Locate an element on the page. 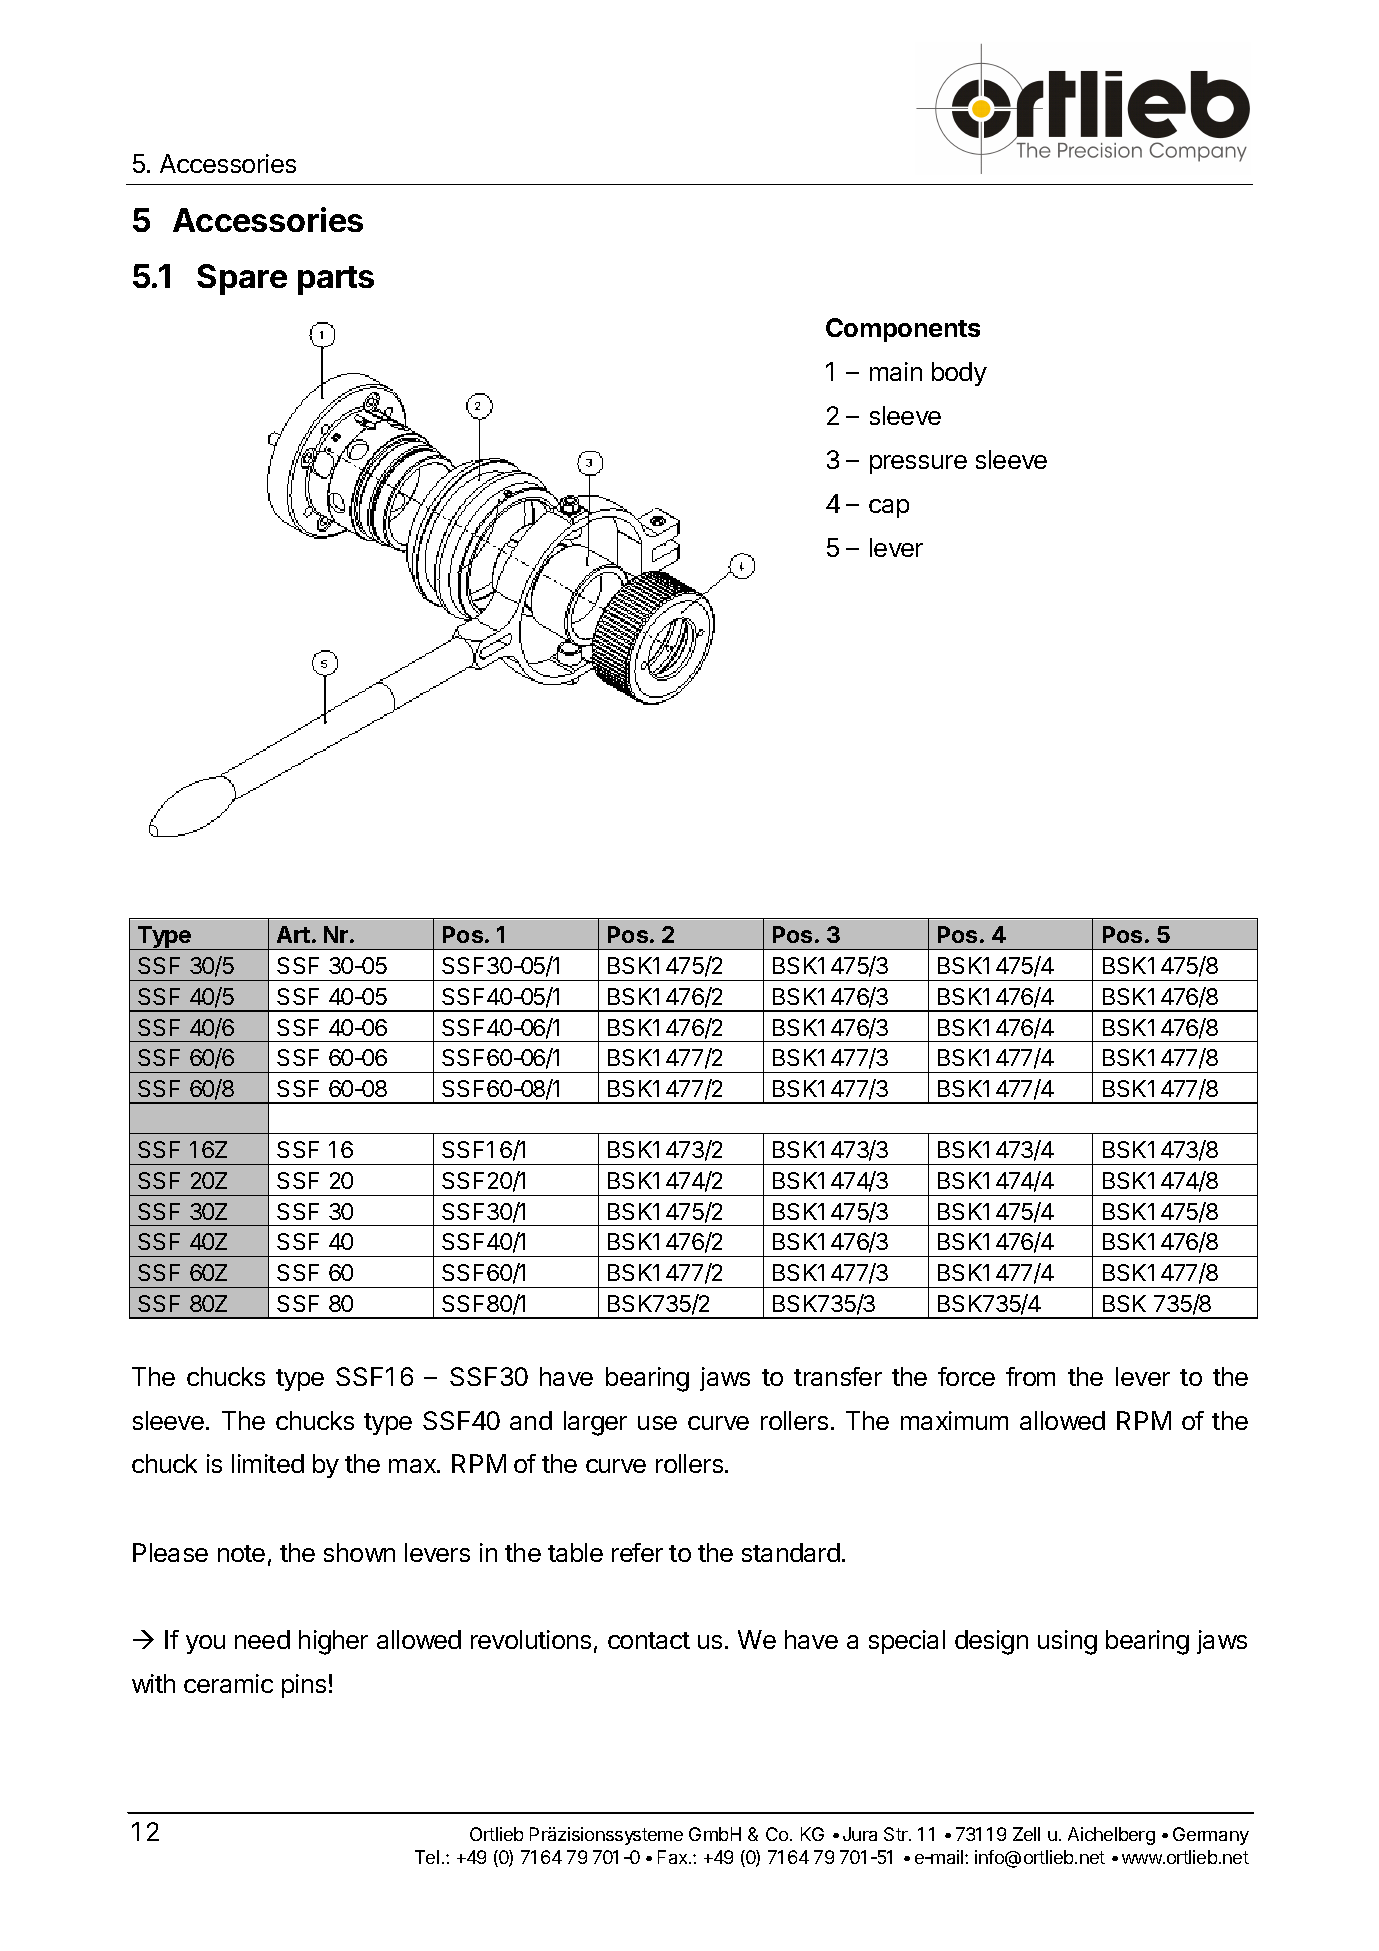  Spare is located at coordinates (242, 279).
